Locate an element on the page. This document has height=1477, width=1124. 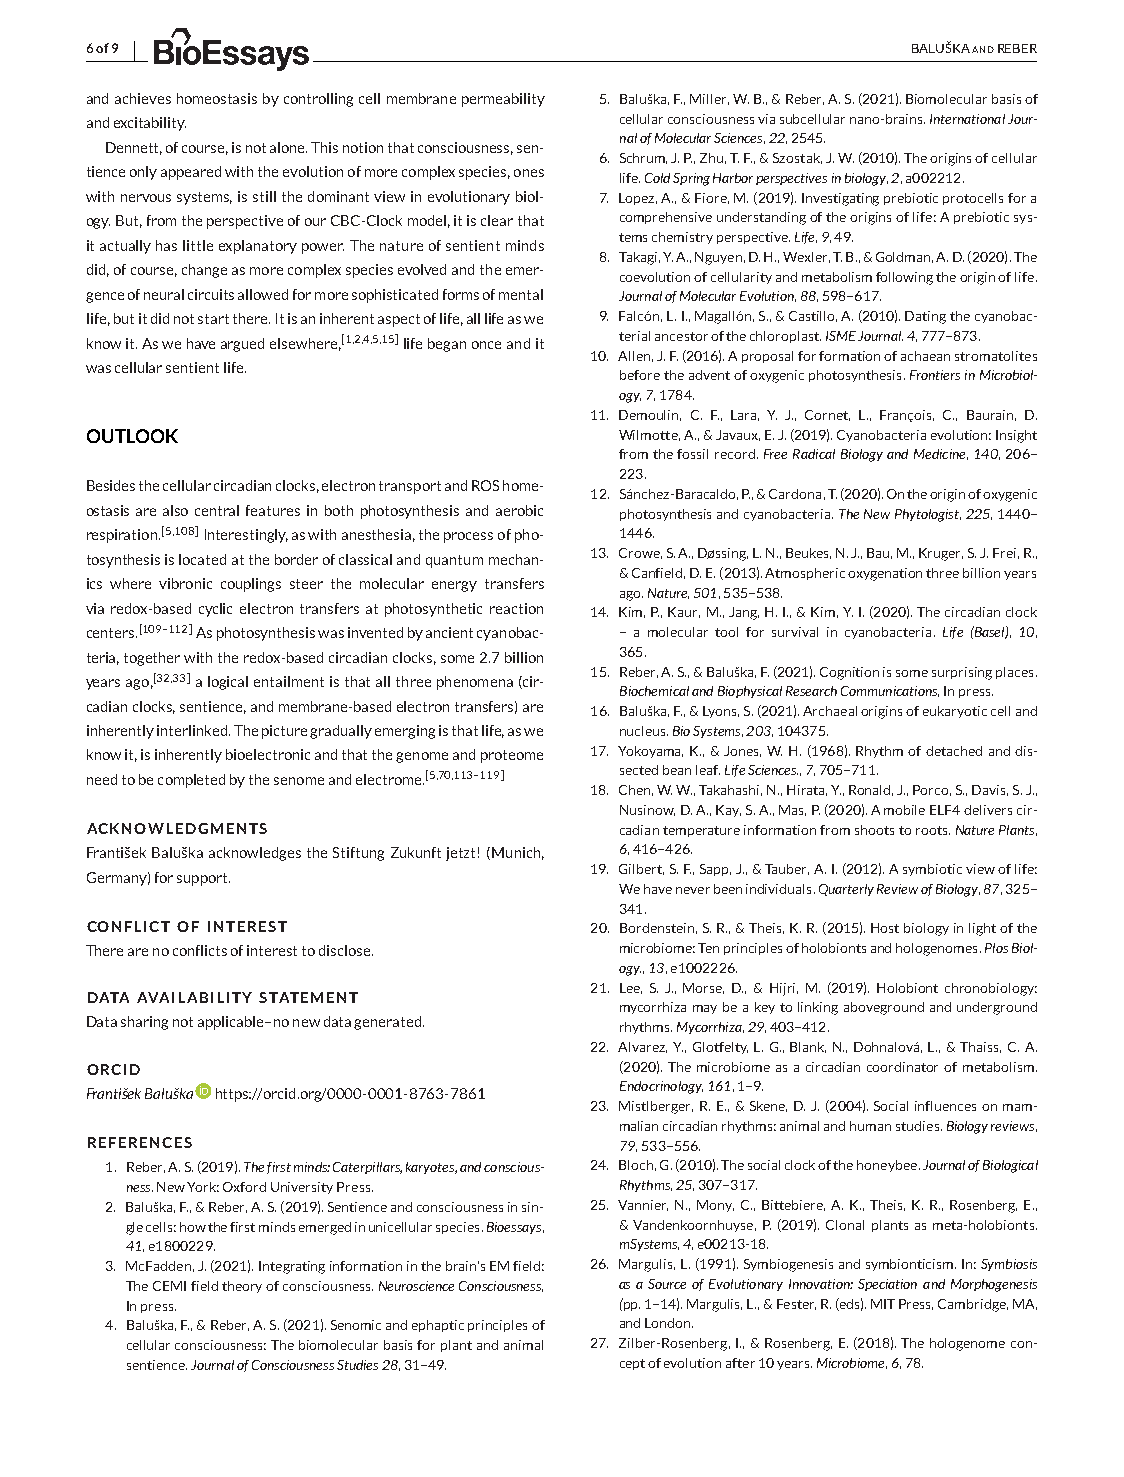
Cornet is located at coordinates (827, 415).
